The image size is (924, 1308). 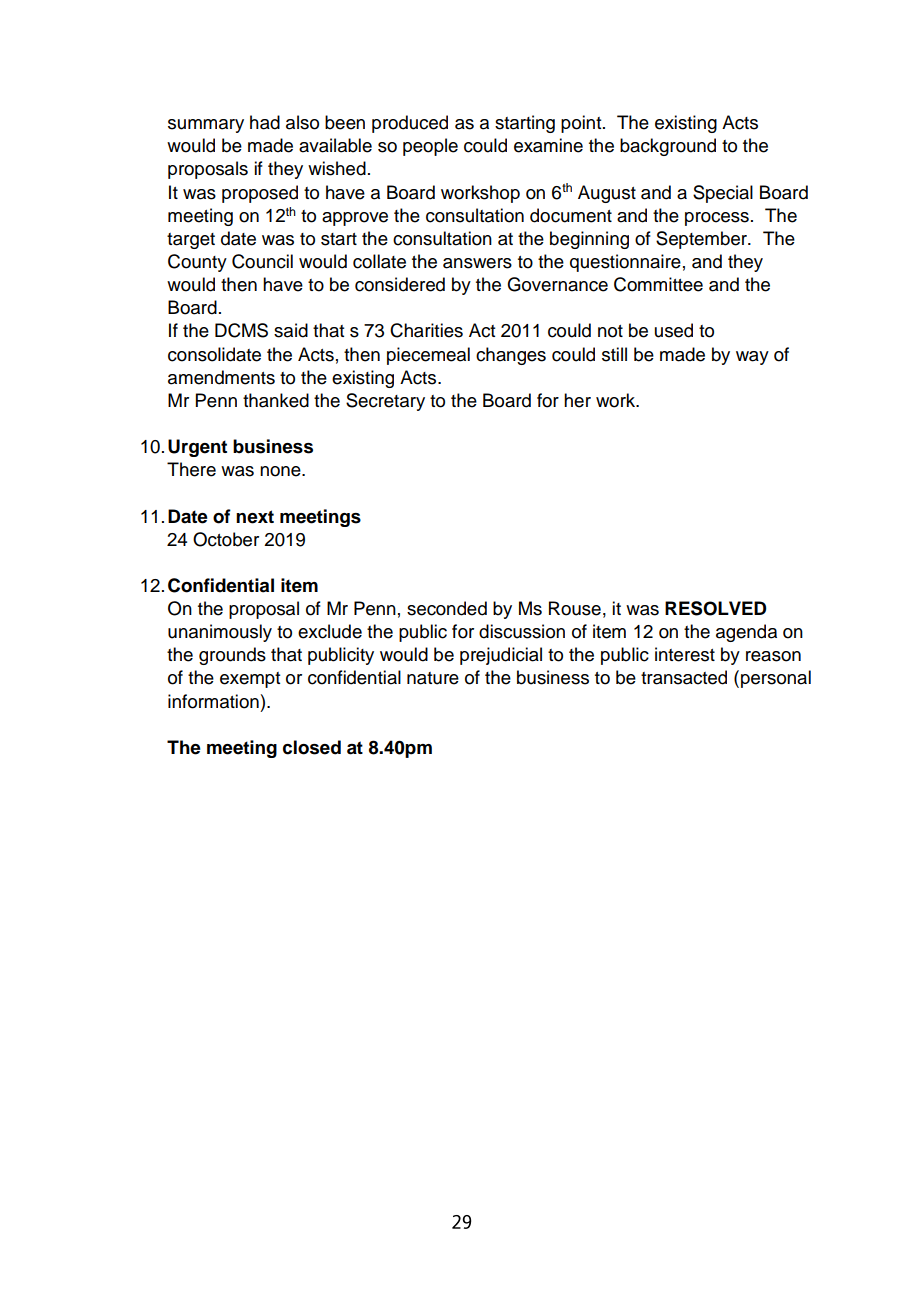 I want to click on transacted, so click(x=684, y=677).
